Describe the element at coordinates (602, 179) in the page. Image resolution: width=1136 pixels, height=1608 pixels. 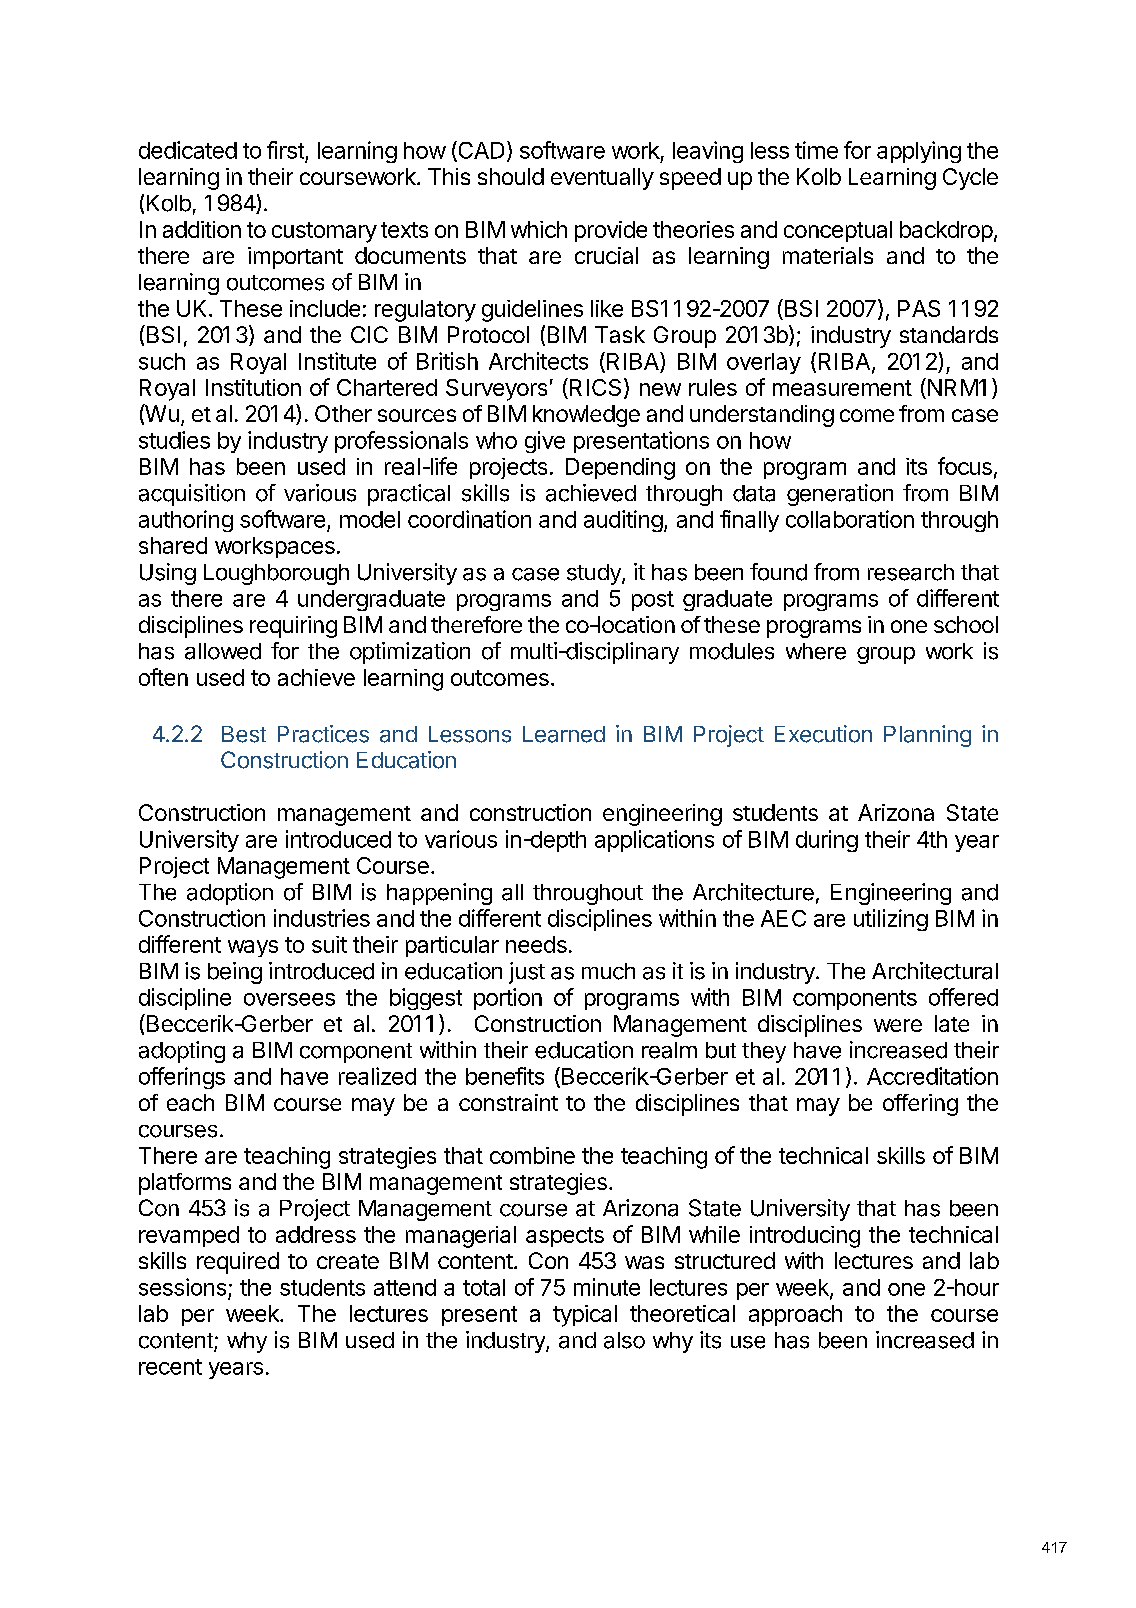
I see `eventually` at that location.
